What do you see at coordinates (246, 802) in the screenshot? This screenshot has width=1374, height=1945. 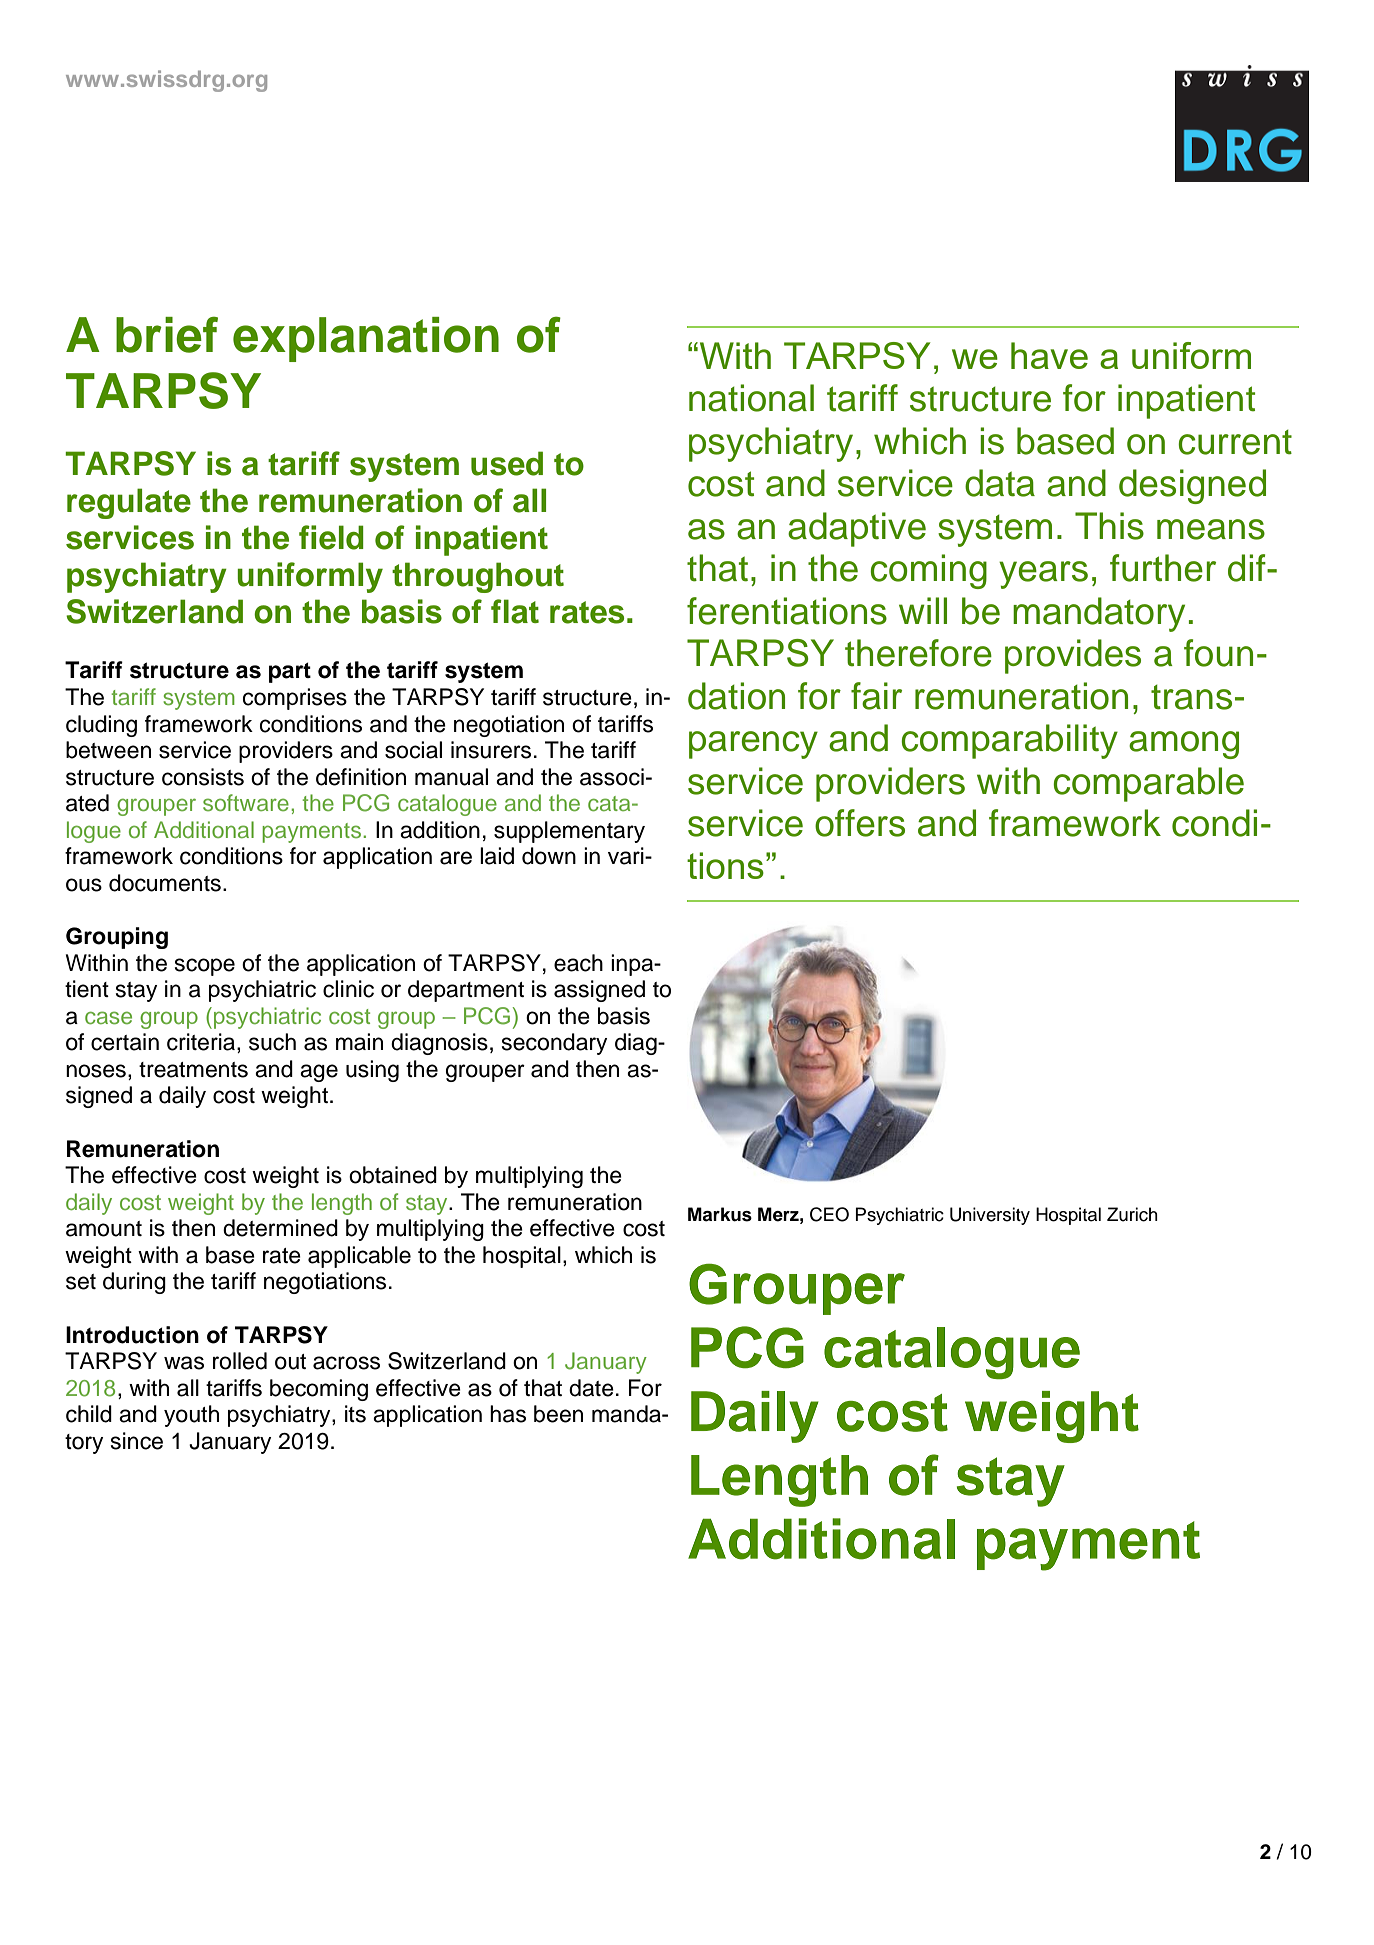 I see `software` at bounding box center [246, 802].
